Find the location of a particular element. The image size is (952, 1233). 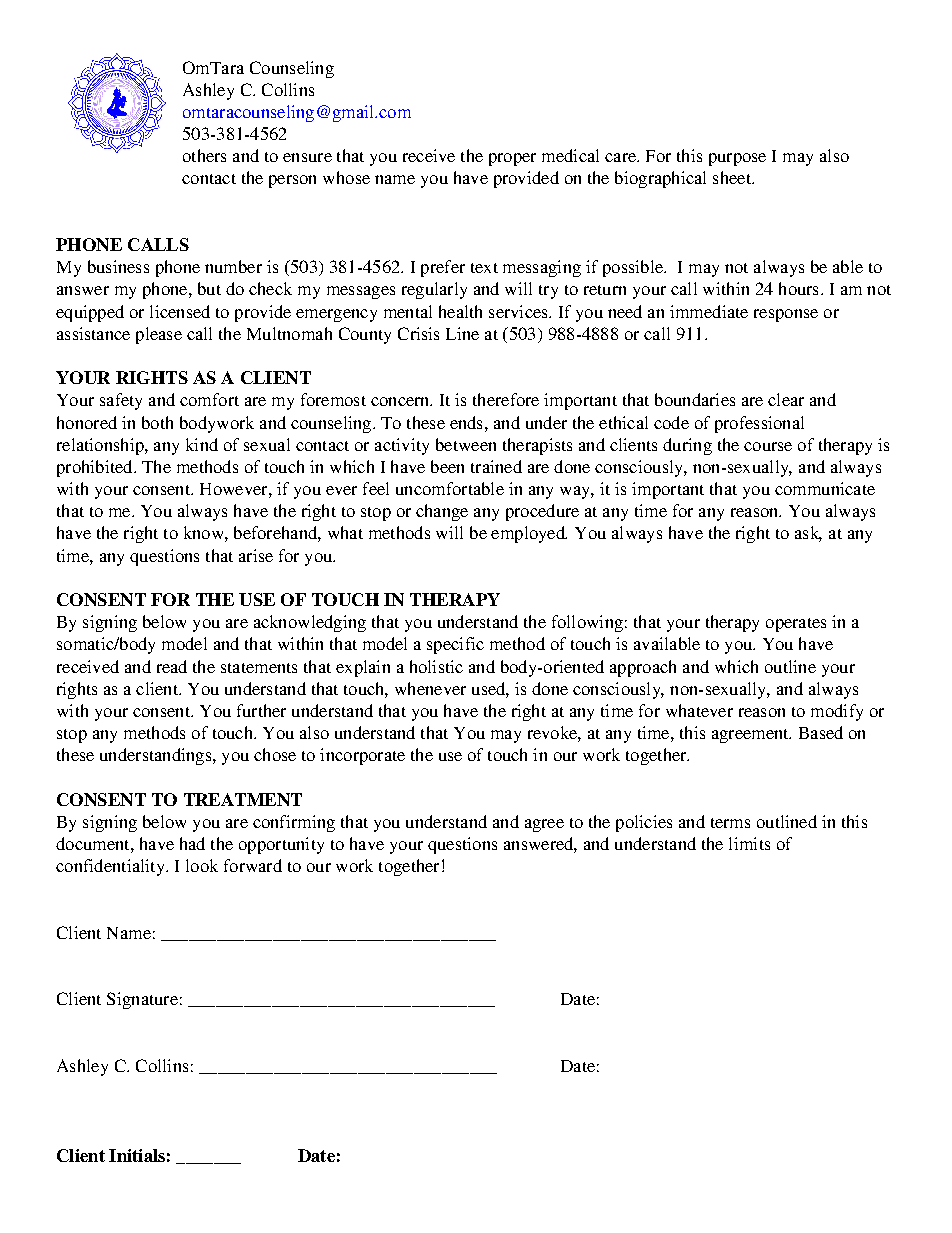

read is located at coordinates (172, 666).
